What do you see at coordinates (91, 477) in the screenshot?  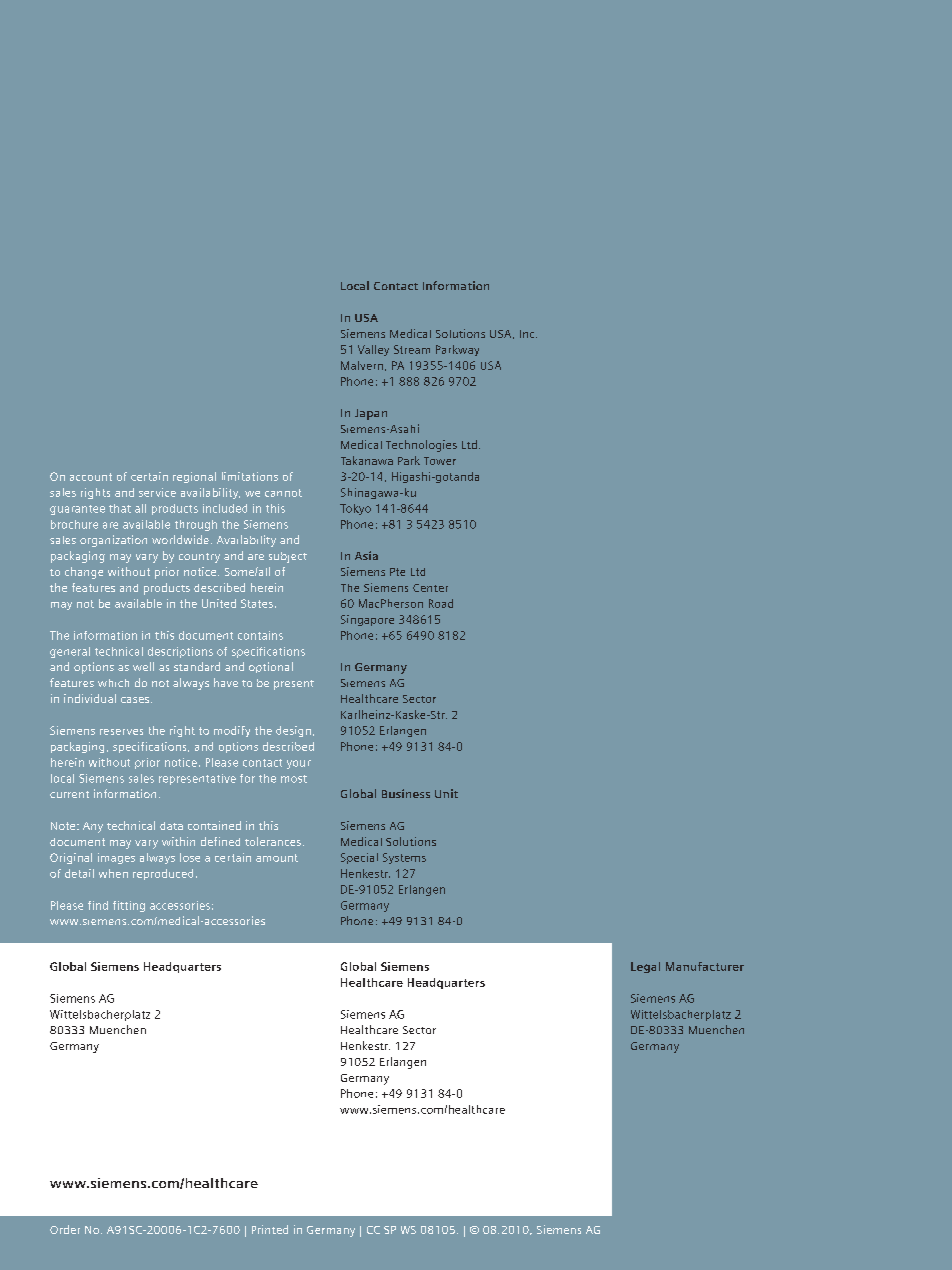 I see `account` at bounding box center [91, 477].
